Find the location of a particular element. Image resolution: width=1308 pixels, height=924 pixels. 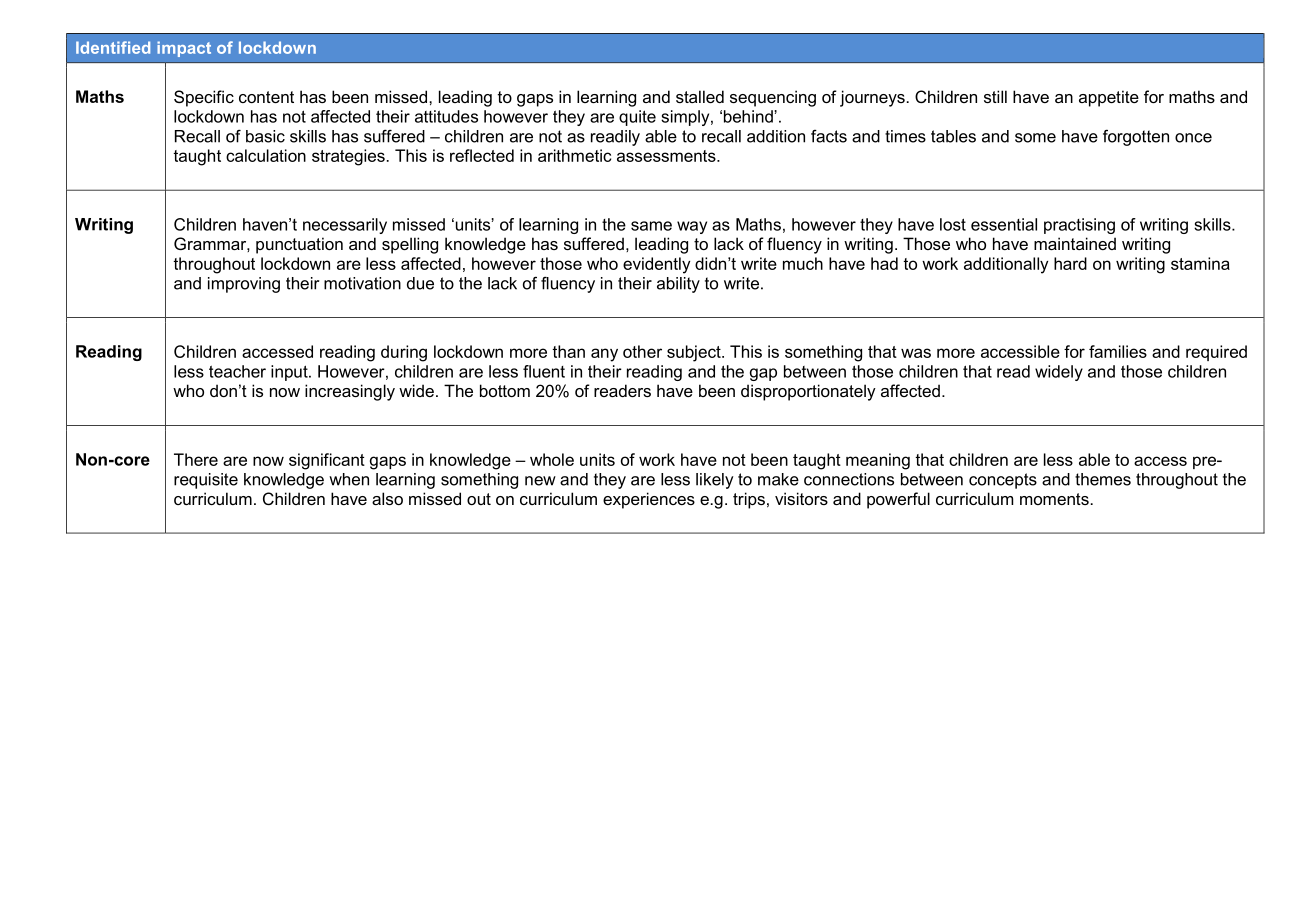

improving is located at coordinates (244, 285).
